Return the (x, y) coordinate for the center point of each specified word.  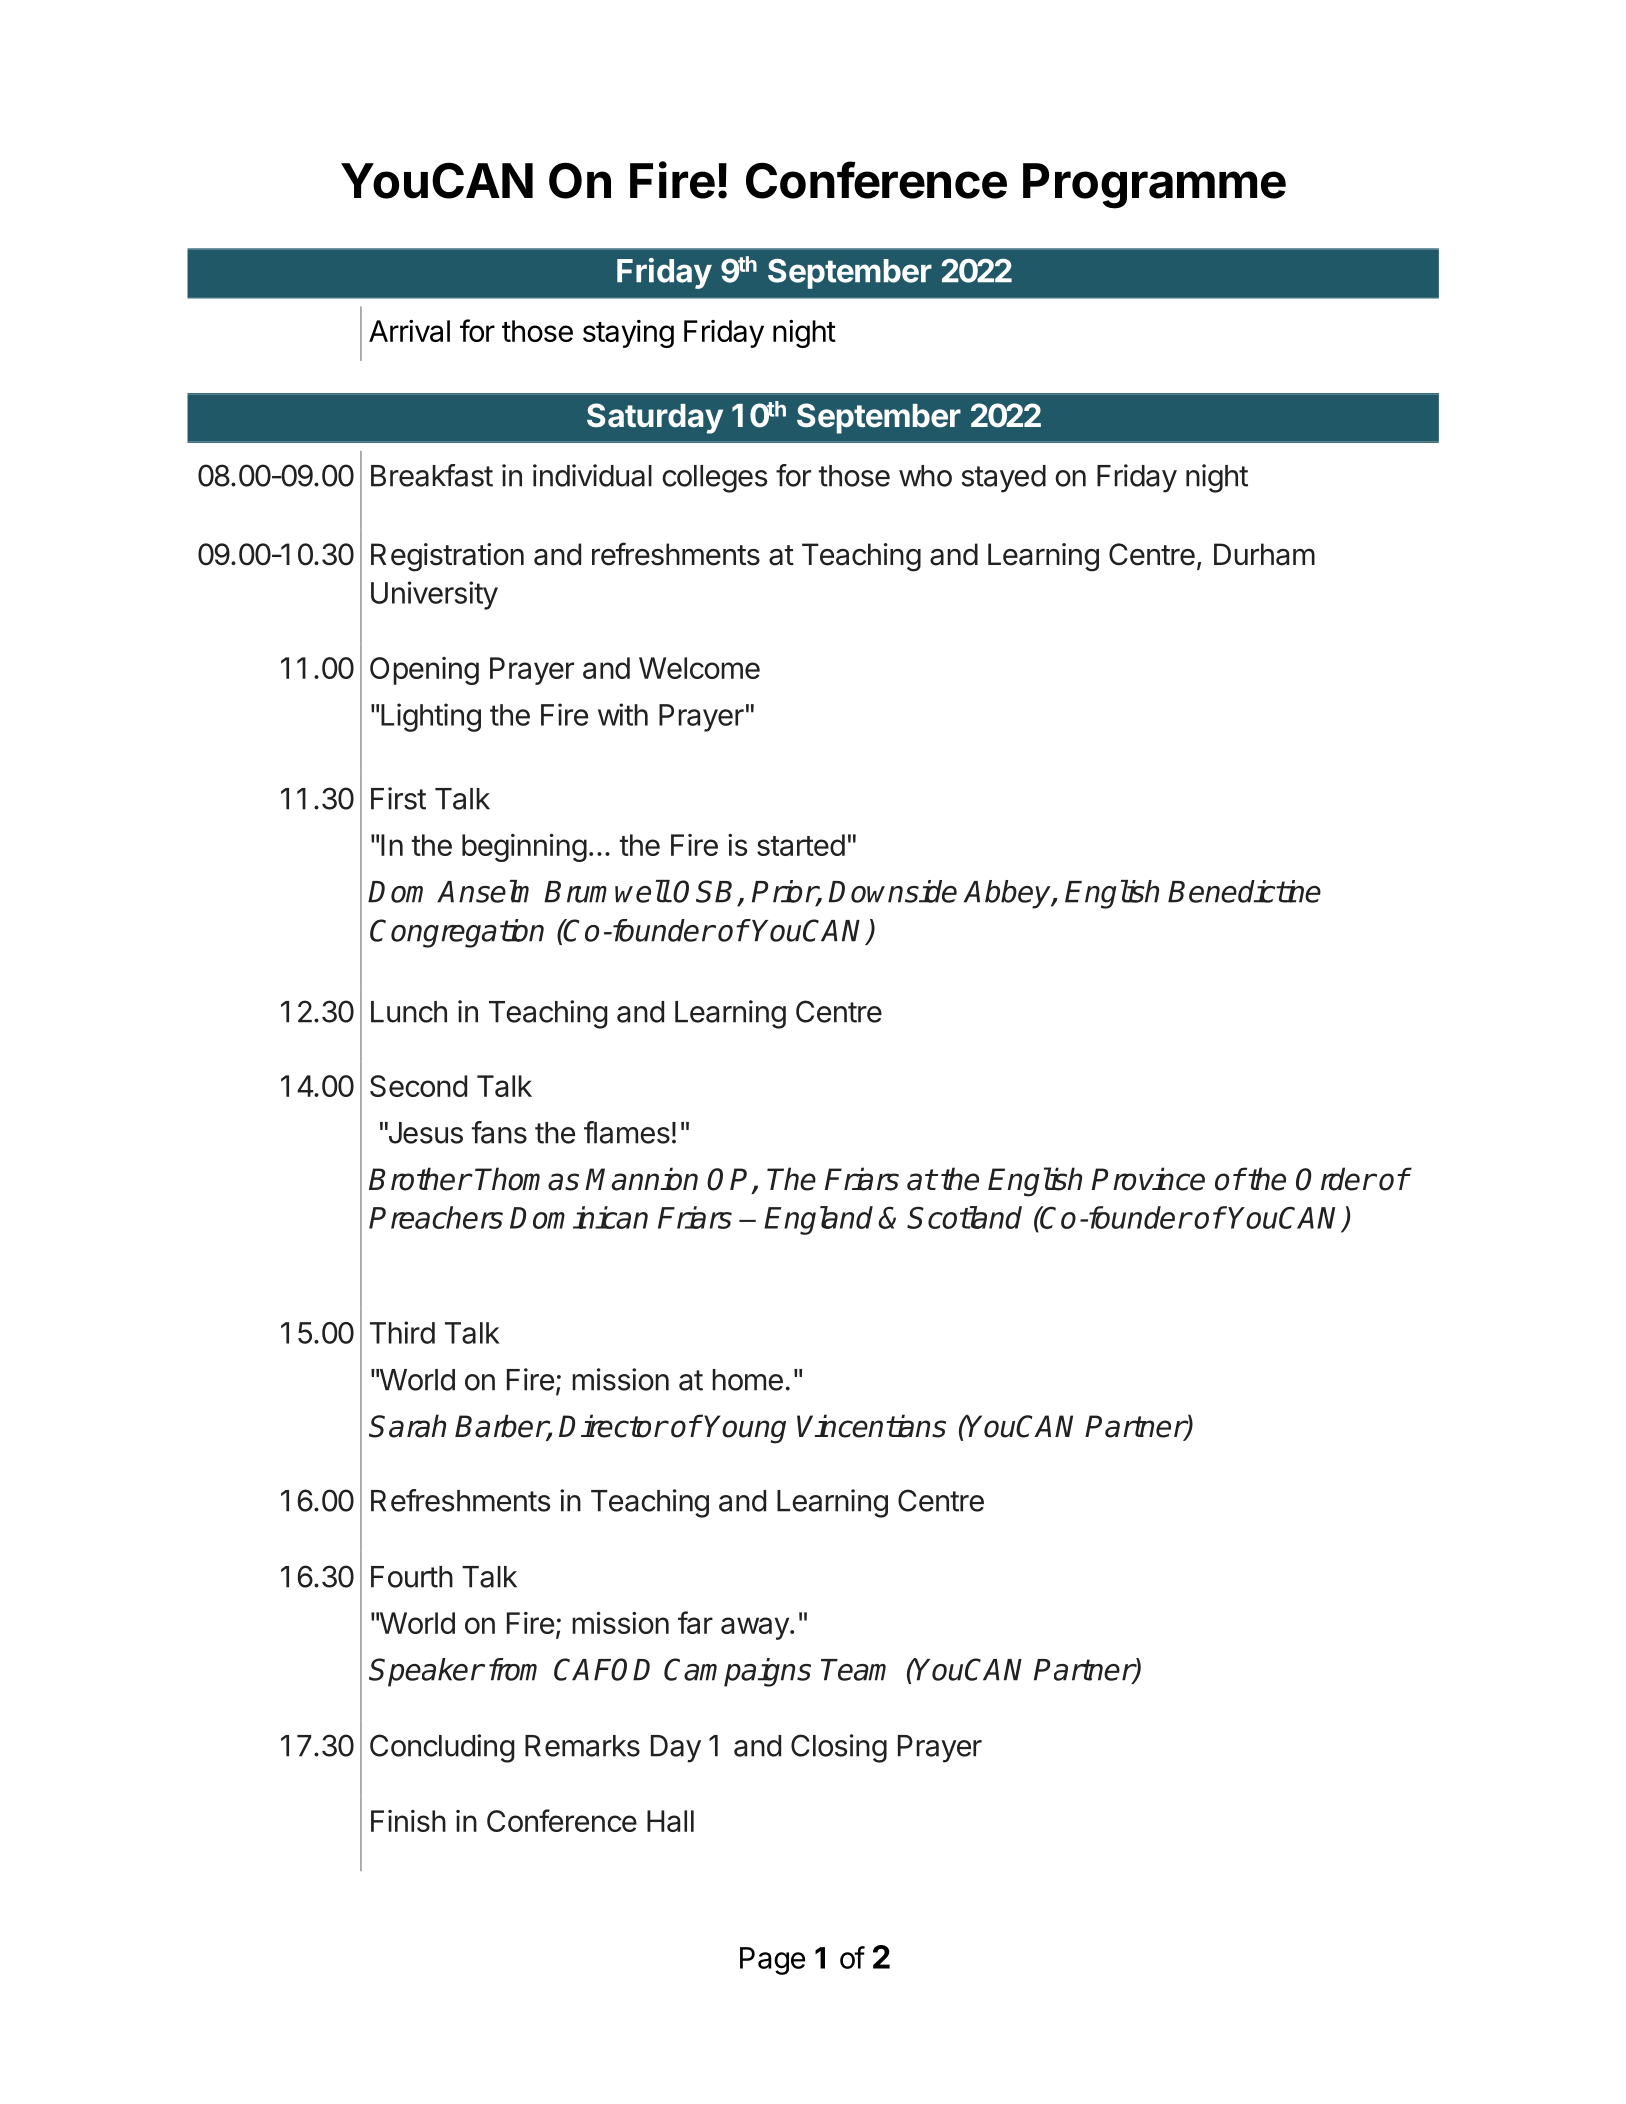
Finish (408, 1821)
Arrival (409, 331)
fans (499, 1132)
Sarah (407, 1426)
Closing (839, 1748)
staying (628, 334)
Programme (1154, 186)
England (818, 1220)
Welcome (699, 668)
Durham (1264, 554)
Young (745, 1429)
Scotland (964, 1217)
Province (1148, 1179)
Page (772, 1961)
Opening (424, 671)
